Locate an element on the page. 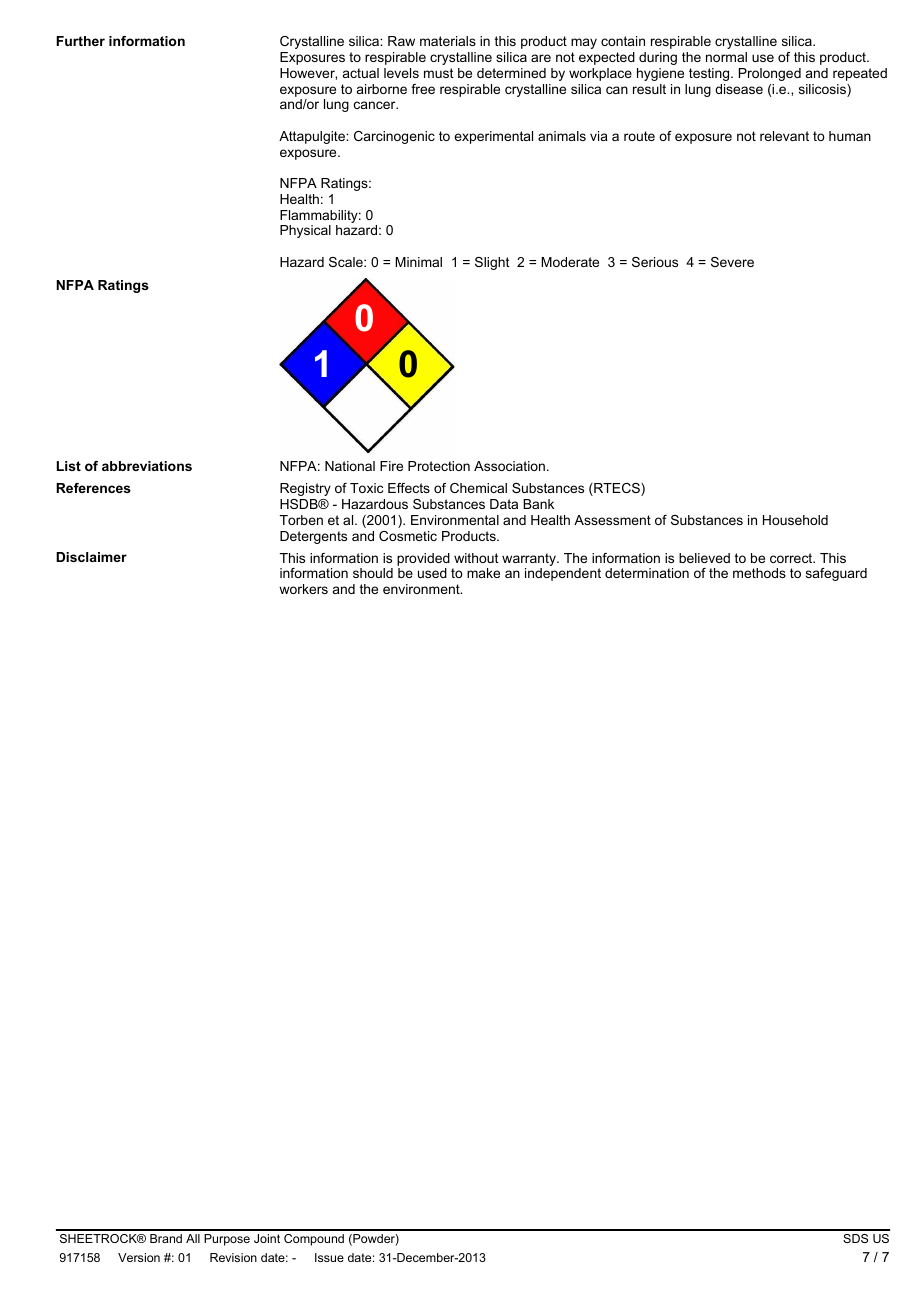  Slight is located at coordinates (492, 263).
